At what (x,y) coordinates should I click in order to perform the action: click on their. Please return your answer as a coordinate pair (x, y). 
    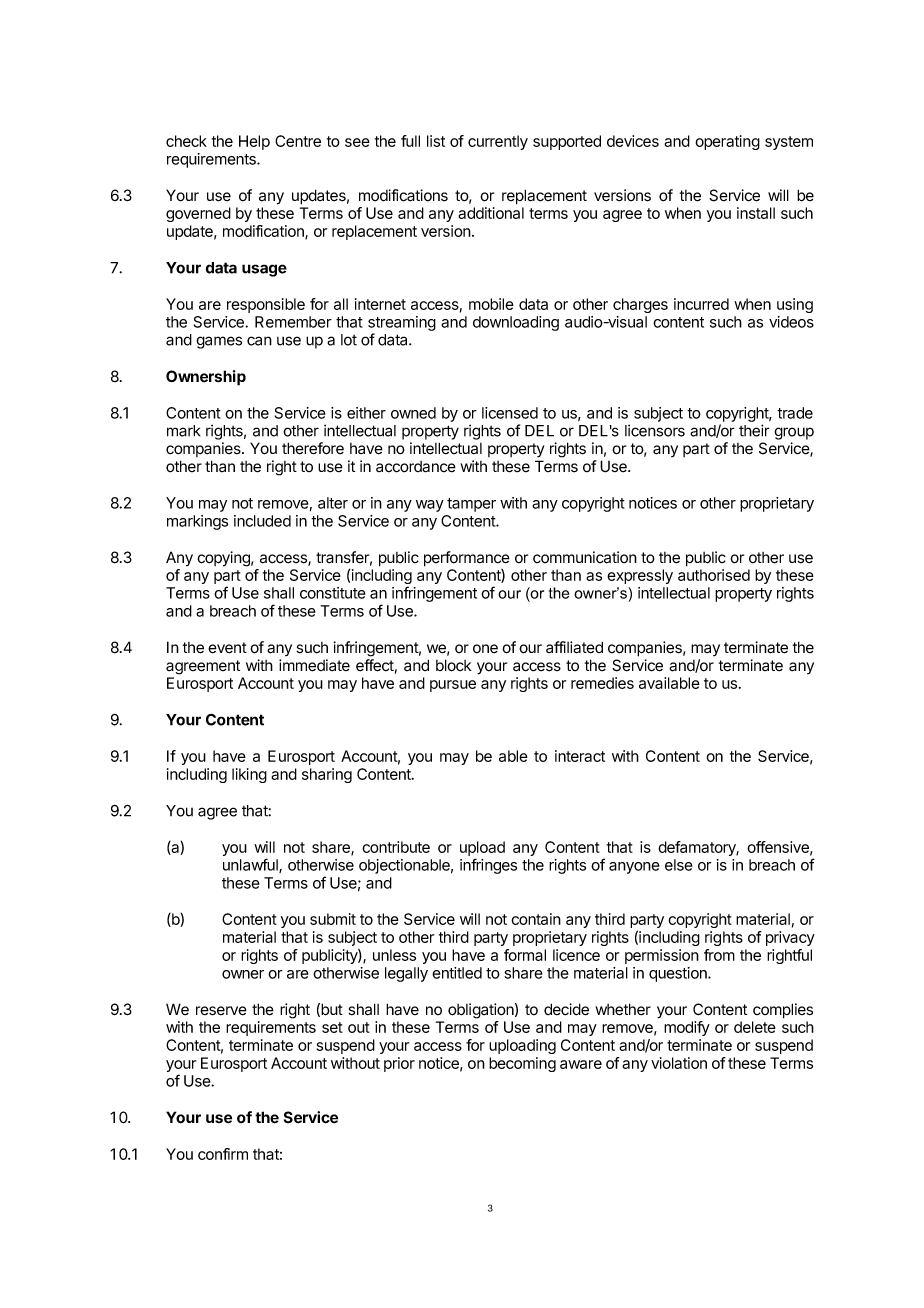
    Looking at the image, I should click on (754, 430).
